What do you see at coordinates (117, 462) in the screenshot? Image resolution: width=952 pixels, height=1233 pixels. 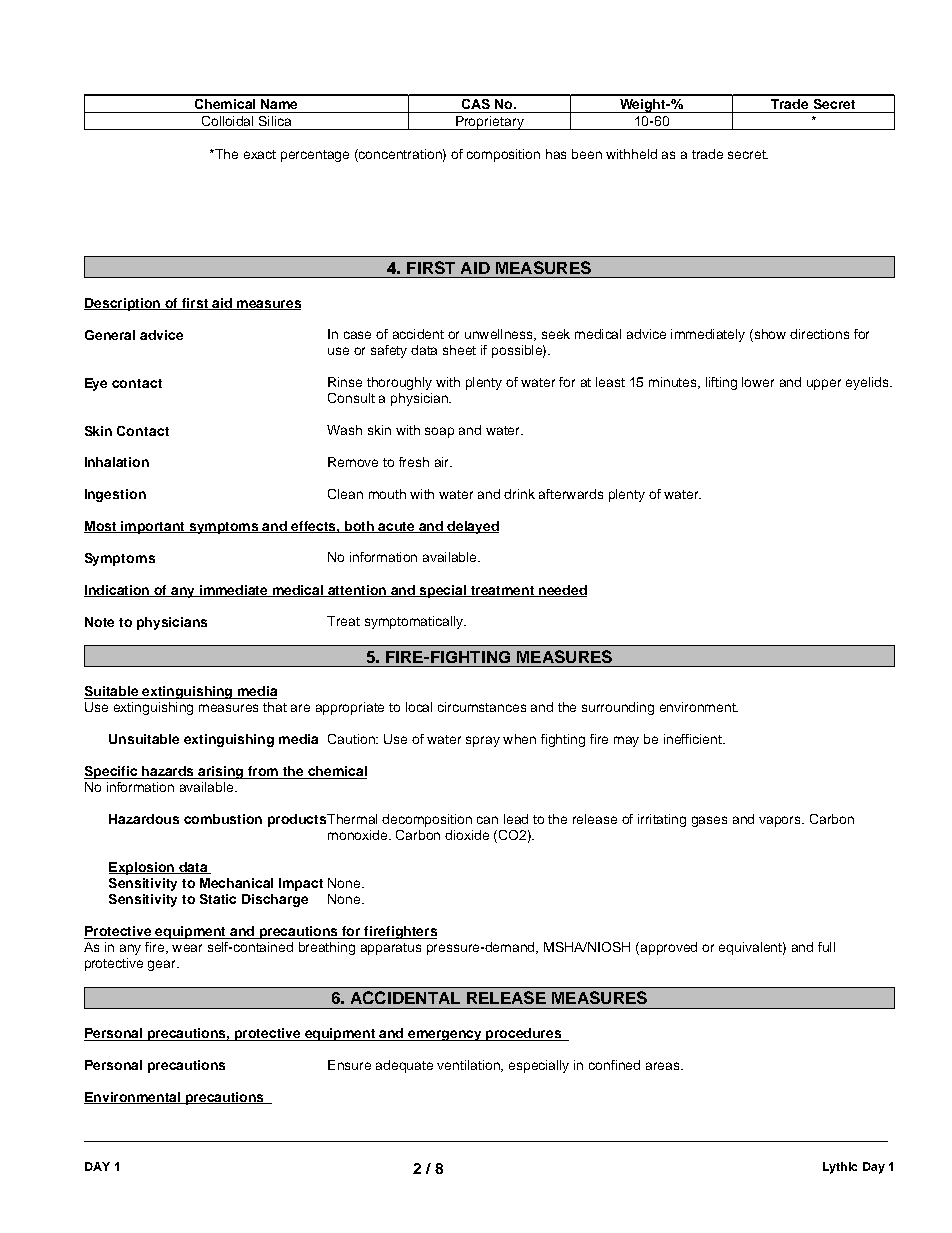 I see `Inhalation` at bounding box center [117, 462].
